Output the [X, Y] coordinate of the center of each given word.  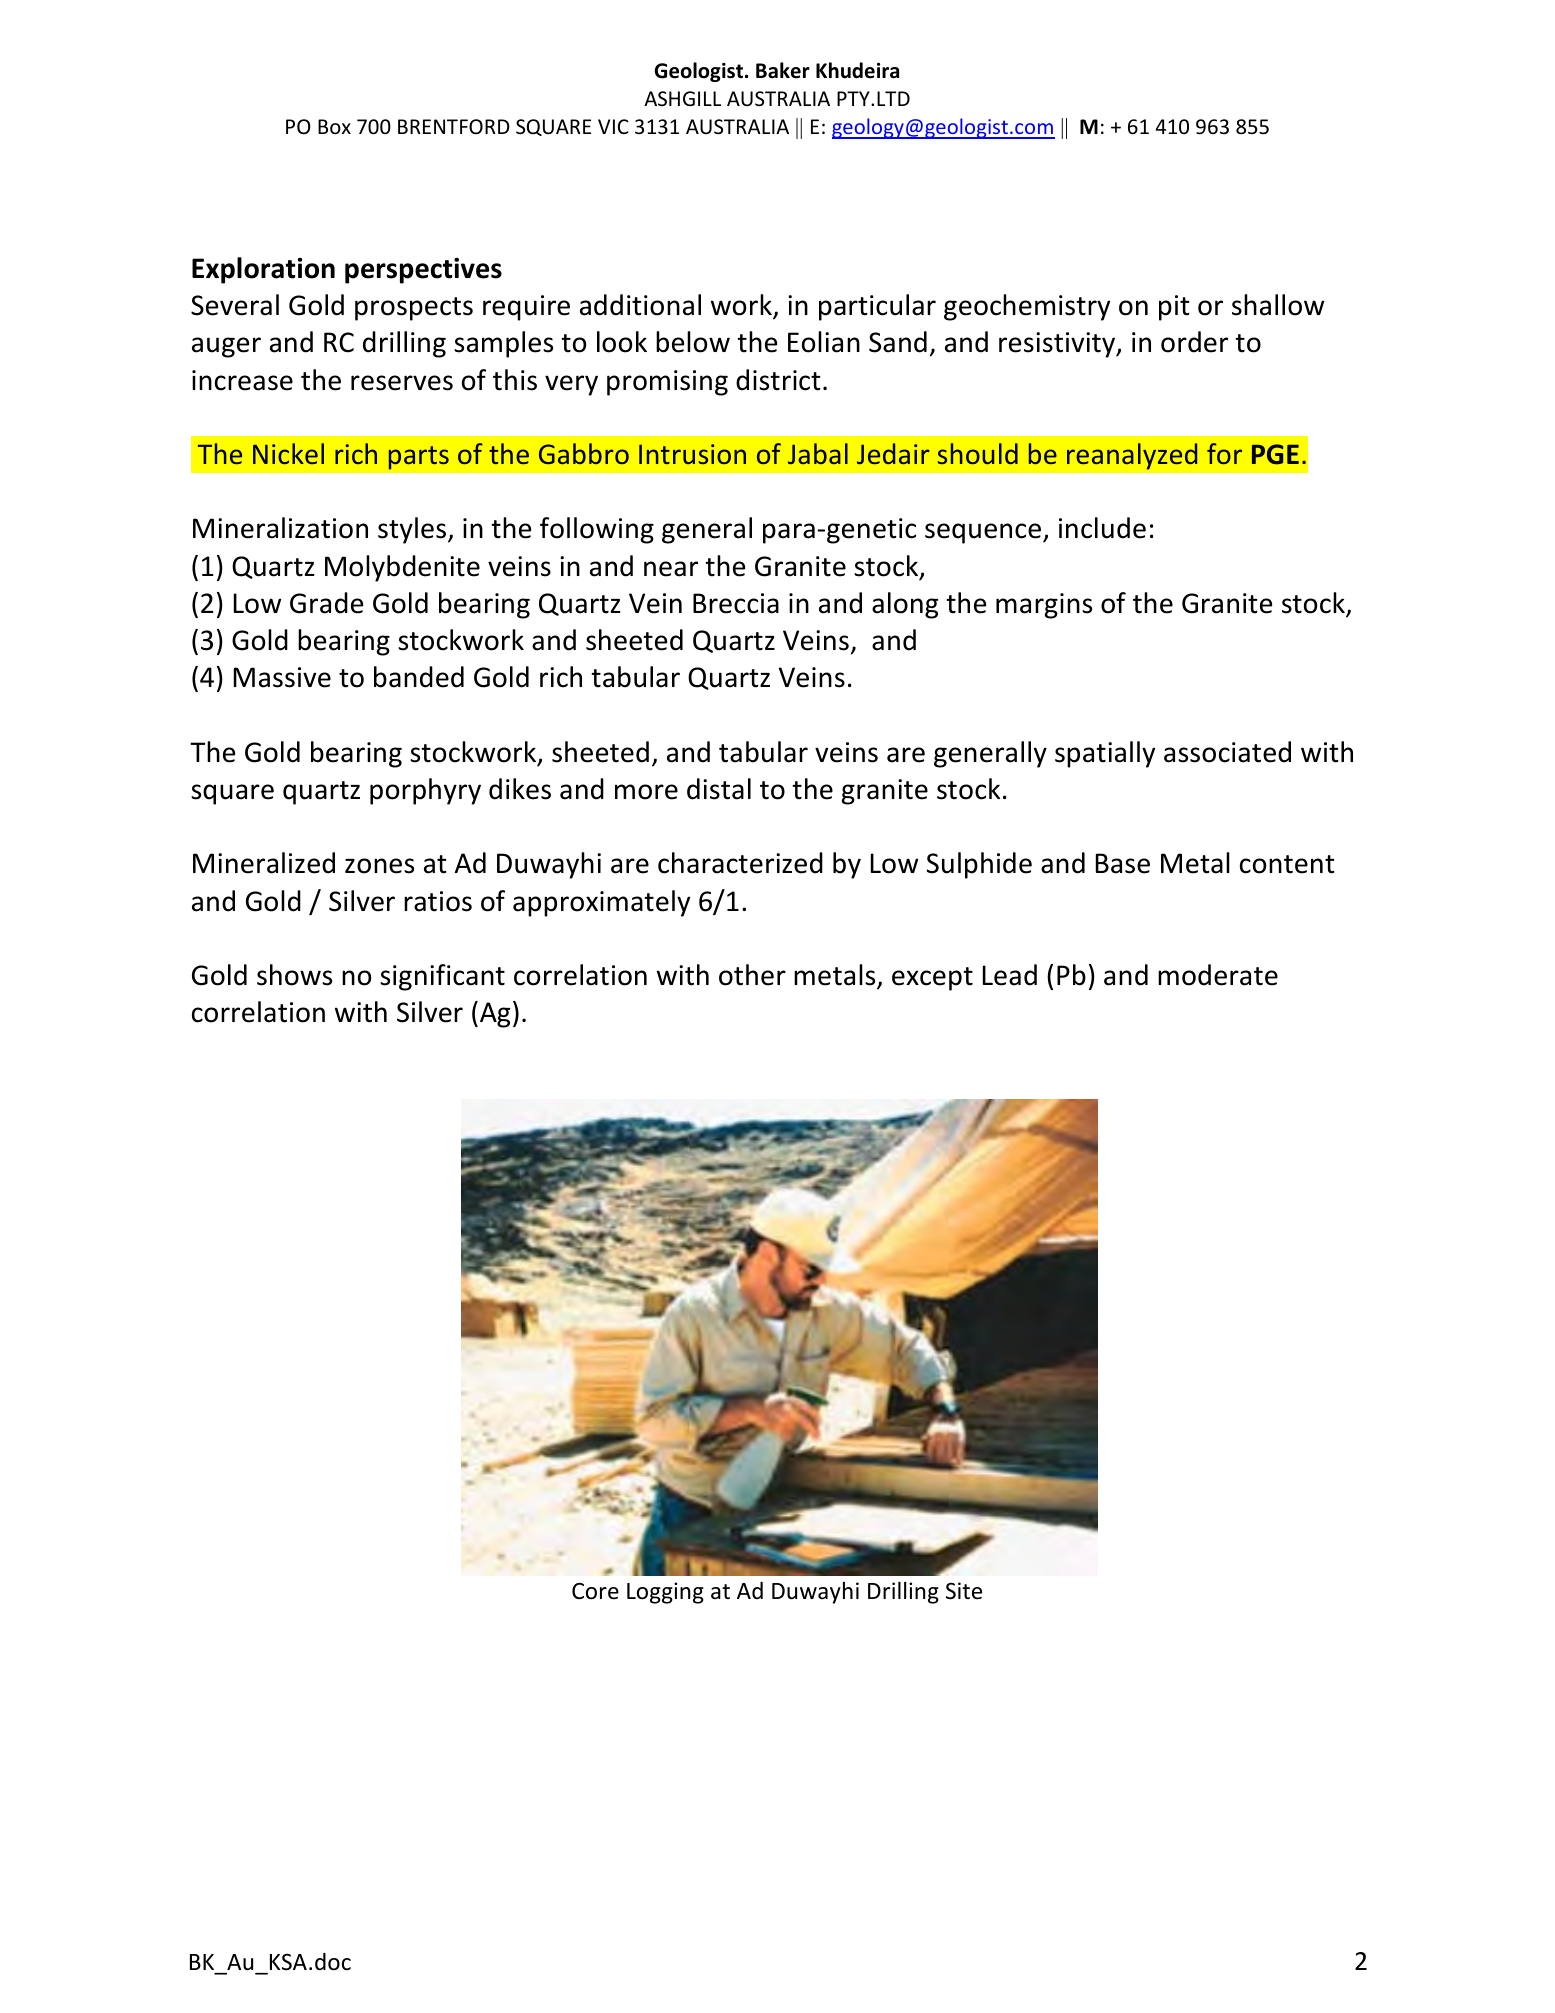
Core [595, 1591]
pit [1174, 308]
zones [379, 866]
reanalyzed [1132, 456]
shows [294, 975]
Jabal [818, 453]
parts [419, 458]
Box [334, 126]
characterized [740, 863]
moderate [1218, 975]
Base [1123, 863]
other [752, 975]
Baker [783, 70]
